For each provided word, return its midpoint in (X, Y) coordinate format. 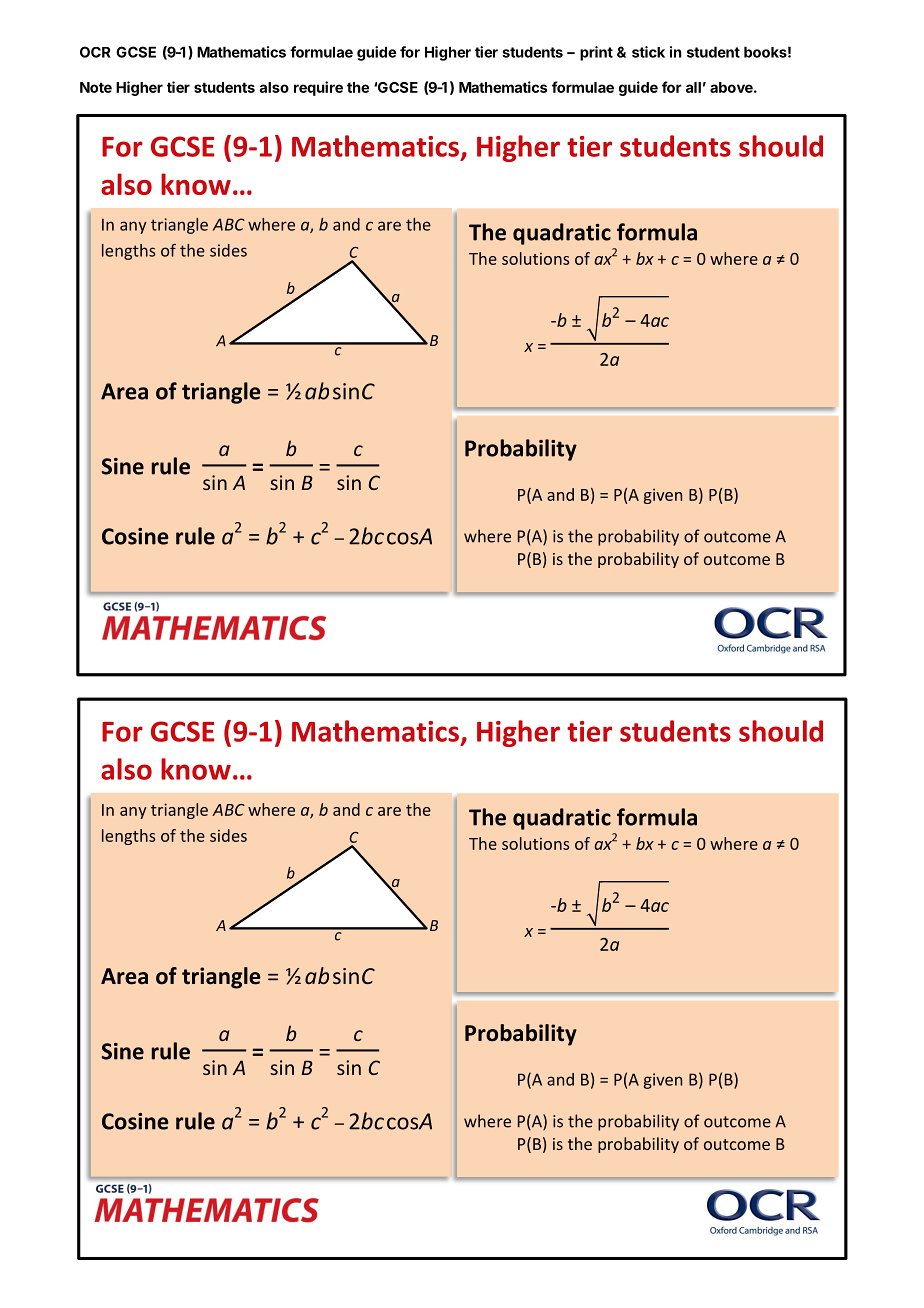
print (596, 53)
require (318, 88)
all (693, 87)
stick (648, 52)
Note (96, 87)
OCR (95, 52)
